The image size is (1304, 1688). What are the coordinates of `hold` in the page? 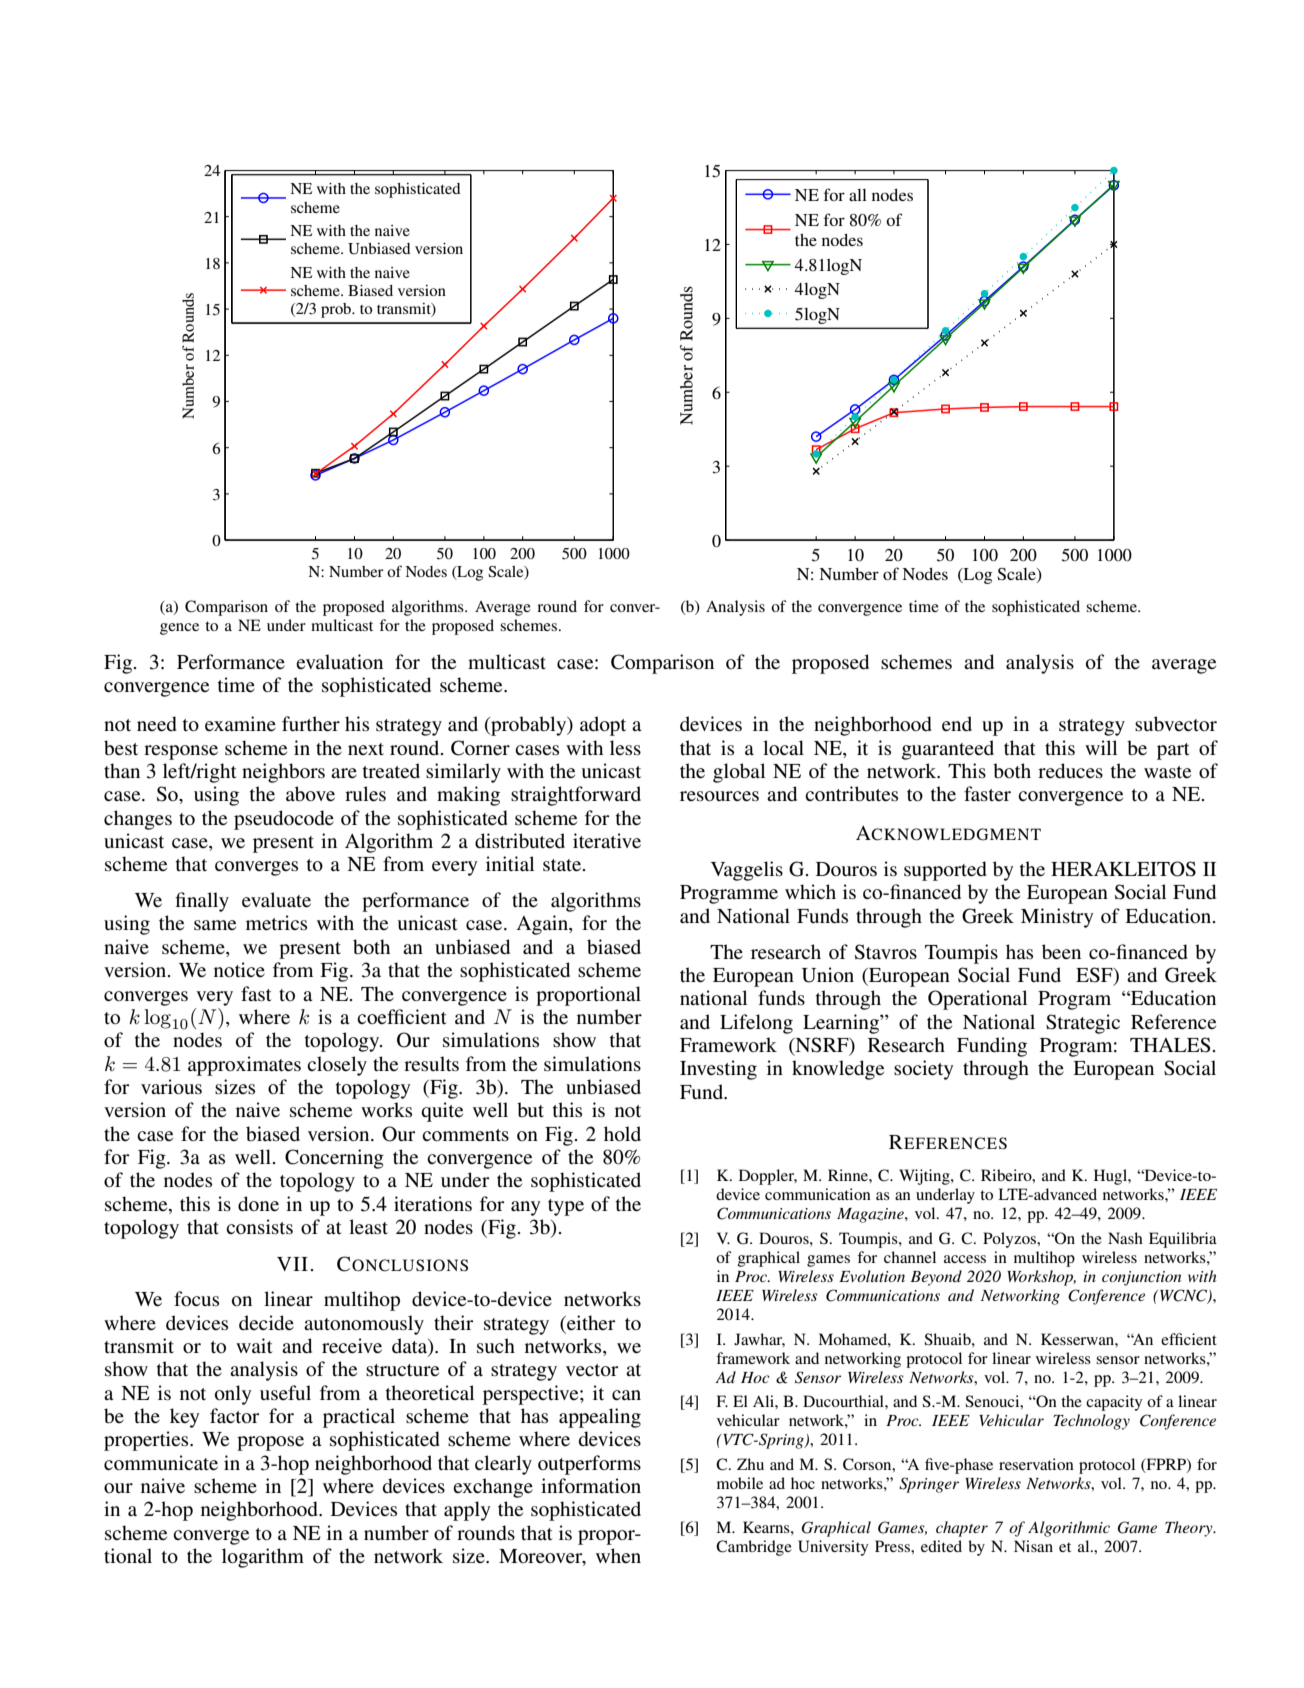 It's located at (622, 1134).
